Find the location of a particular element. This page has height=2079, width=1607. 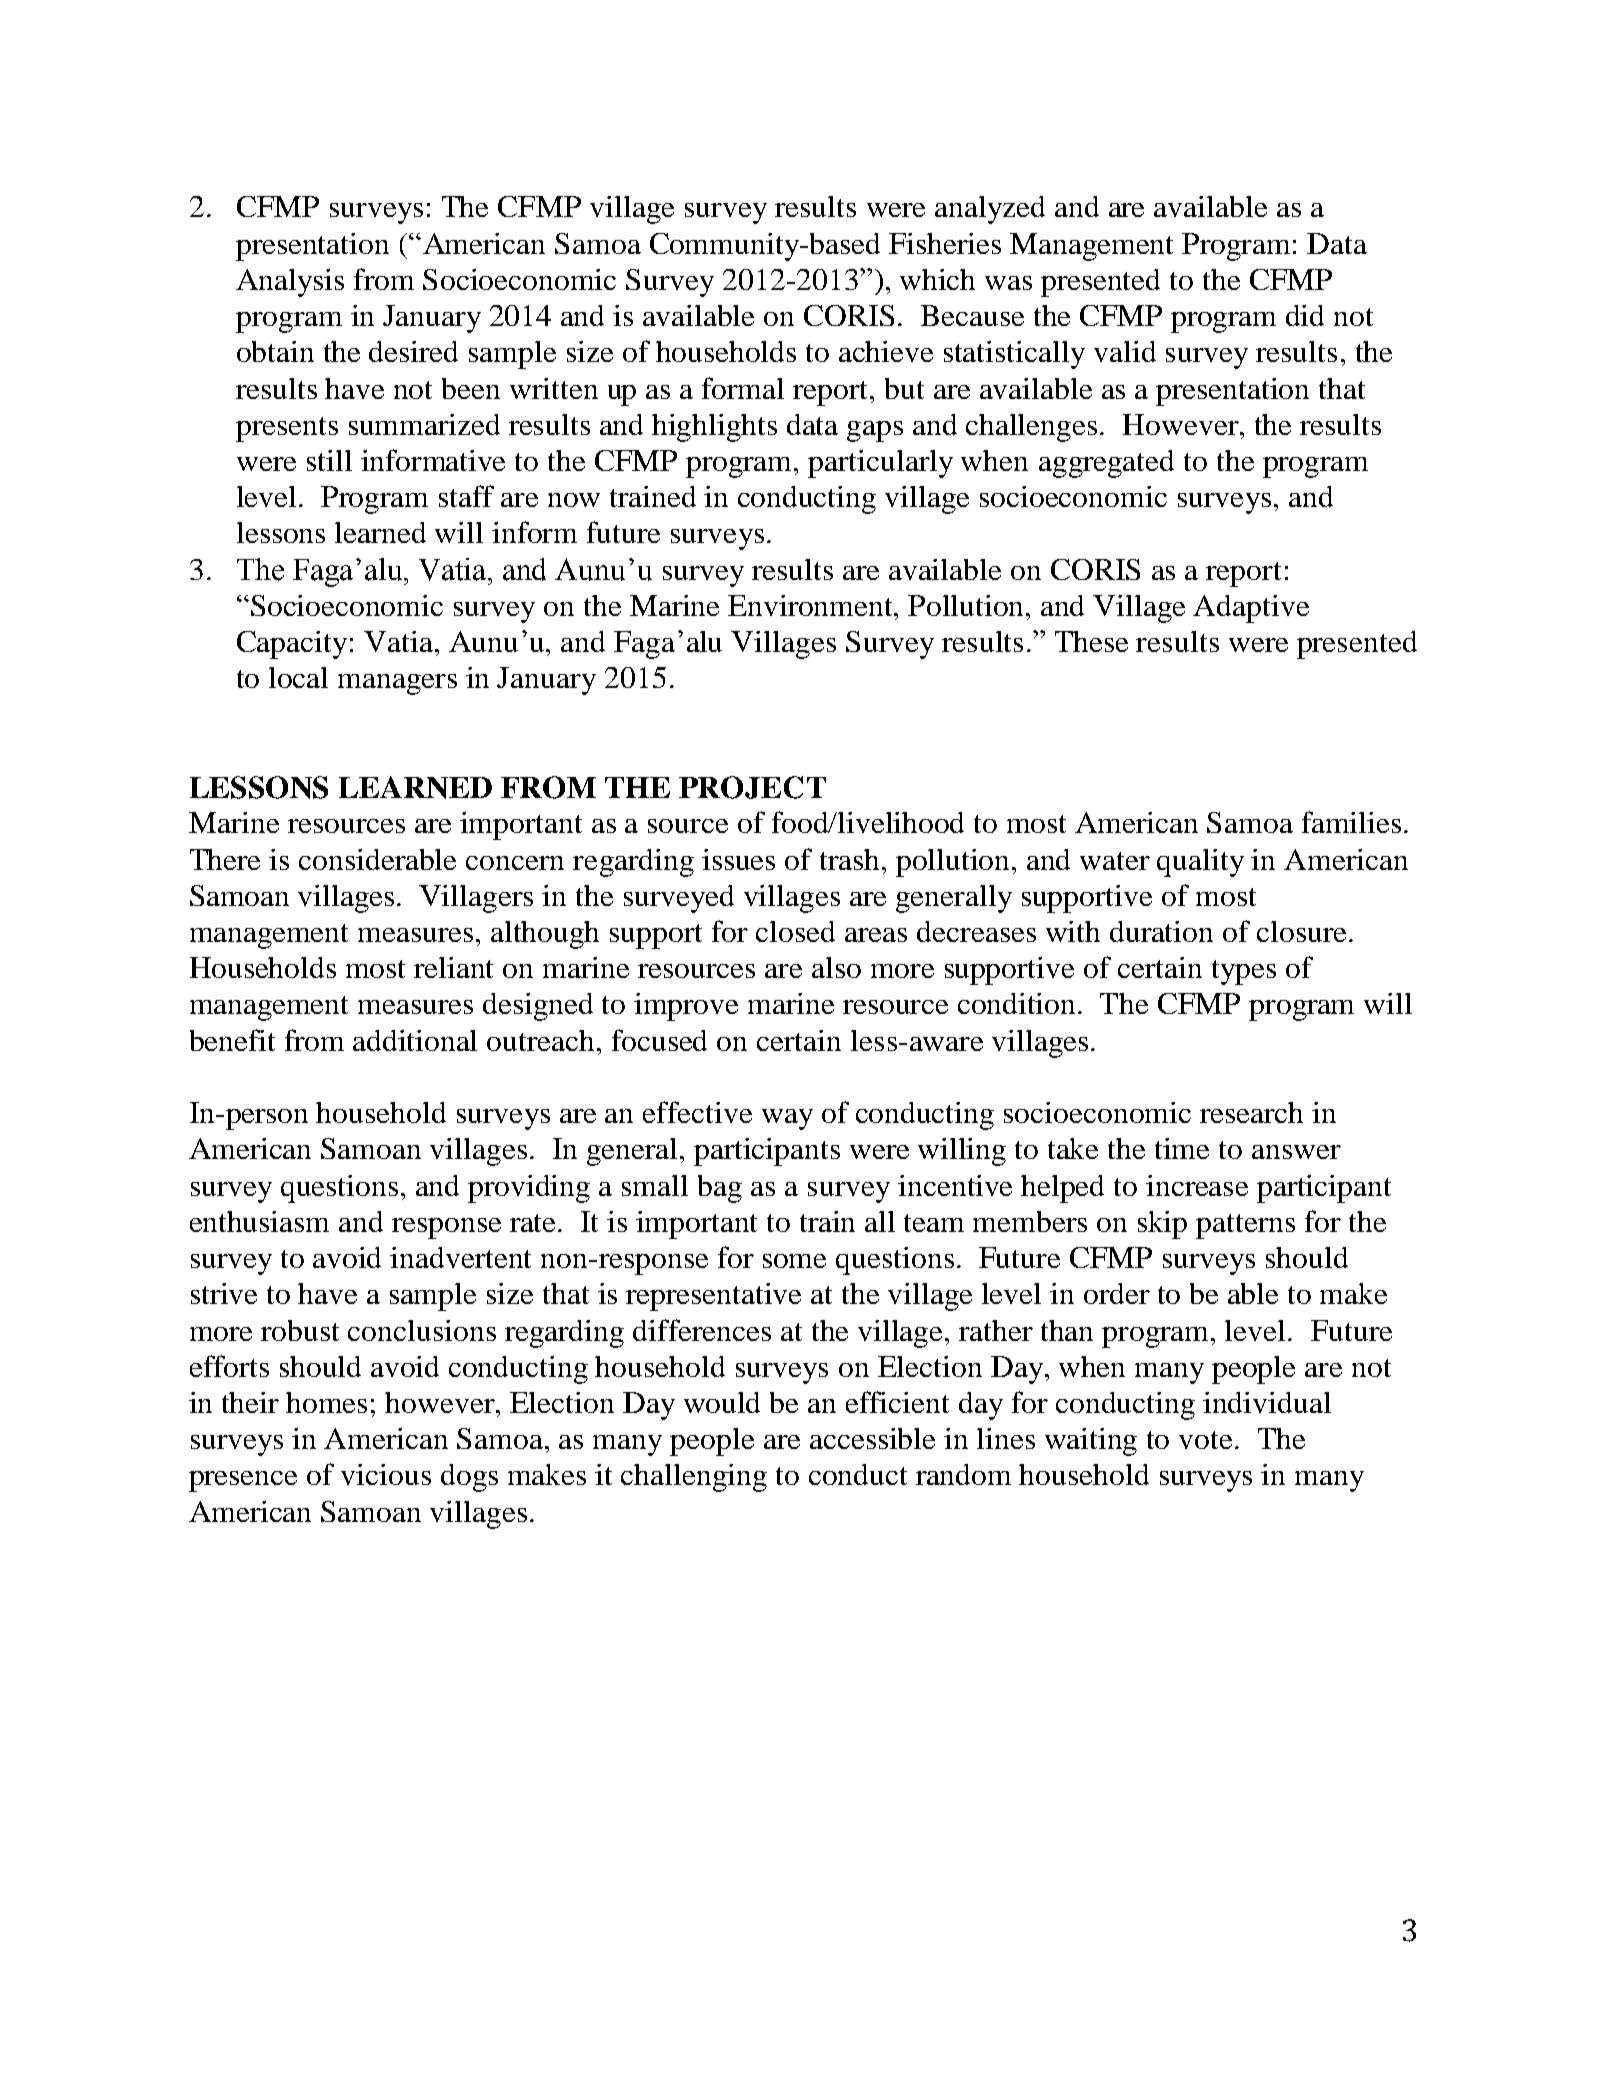

vicious is located at coordinates (386, 1474).
